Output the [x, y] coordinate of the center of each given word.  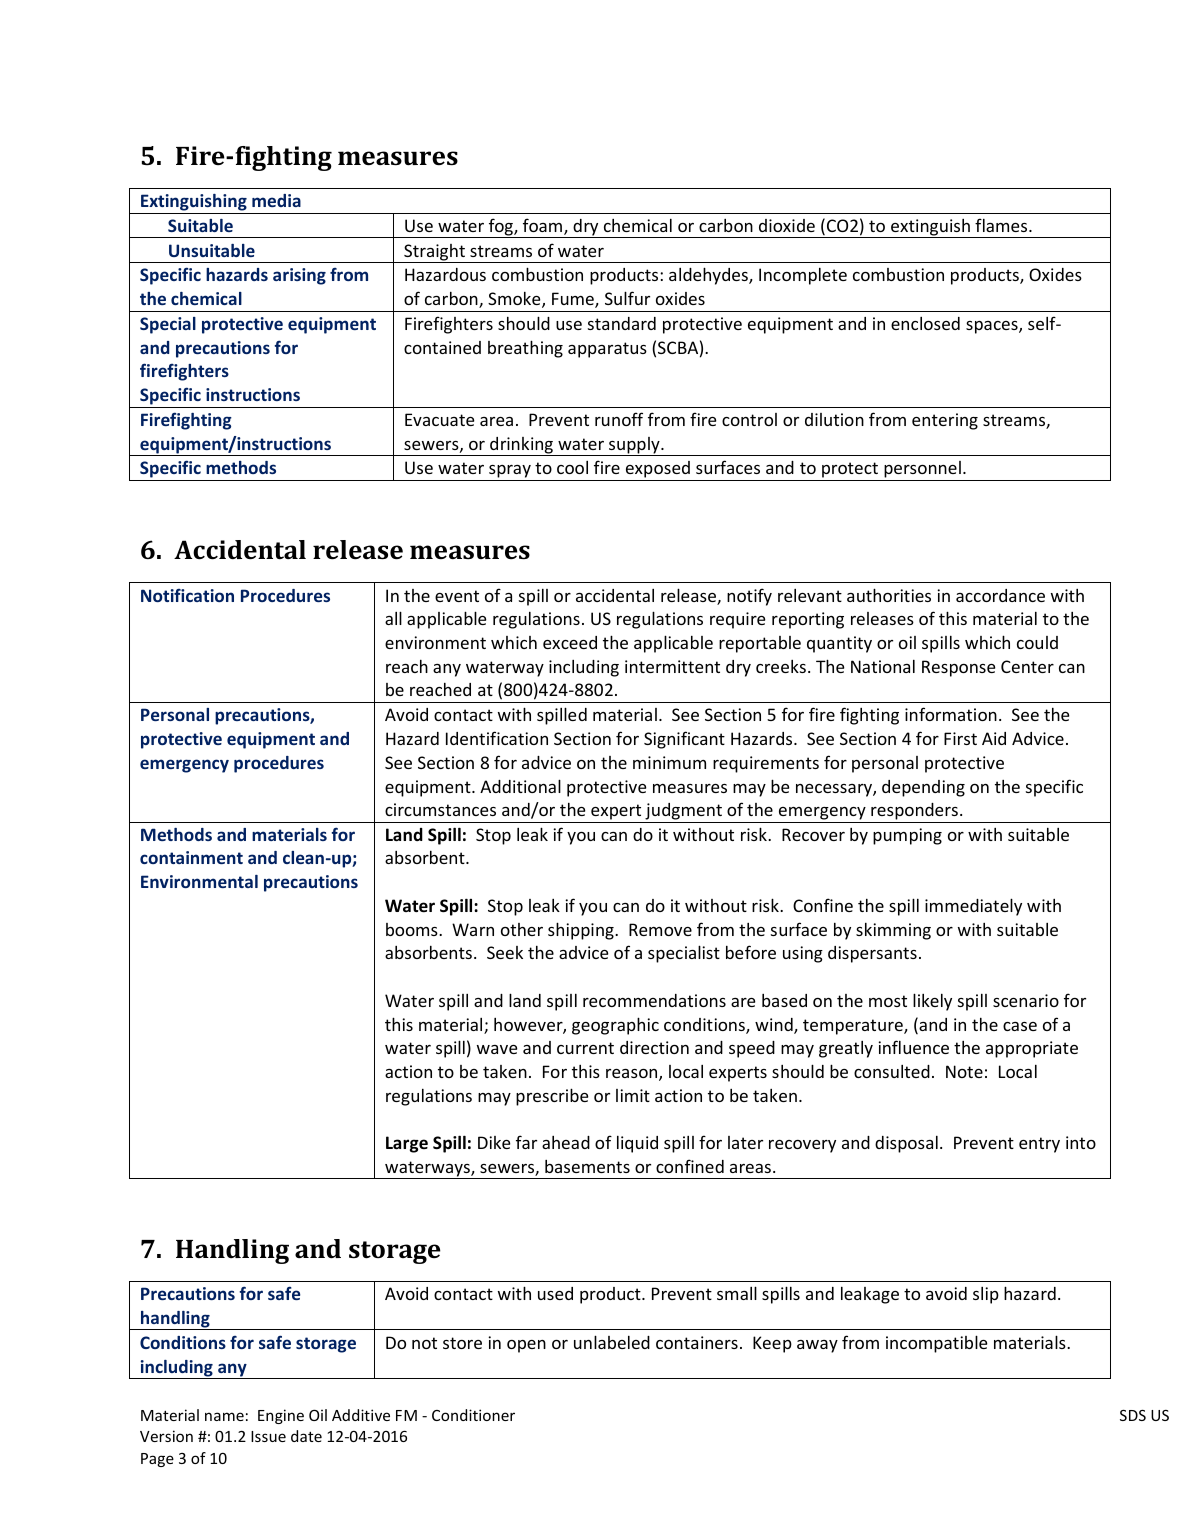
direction [654, 1047]
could [1037, 642]
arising [299, 276]
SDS [1133, 1415]
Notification [187, 595]
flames [1002, 225]
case [1020, 1026]
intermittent [672, 666]
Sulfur [627, 298]
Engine [281, 1416]
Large [407, 1144]
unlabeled [612, 1342]
